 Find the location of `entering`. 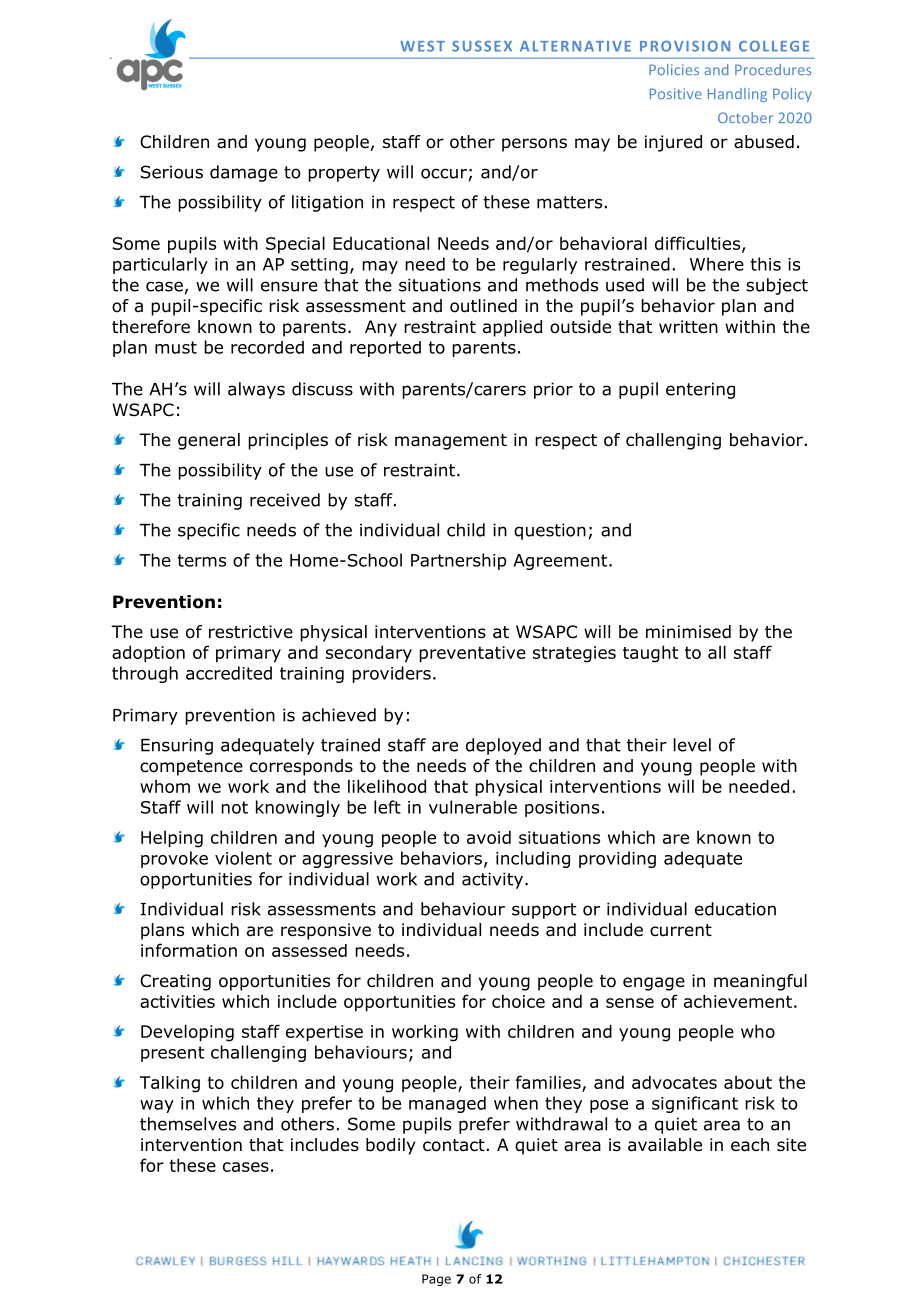

entering is located at coordinates (700, 390).
